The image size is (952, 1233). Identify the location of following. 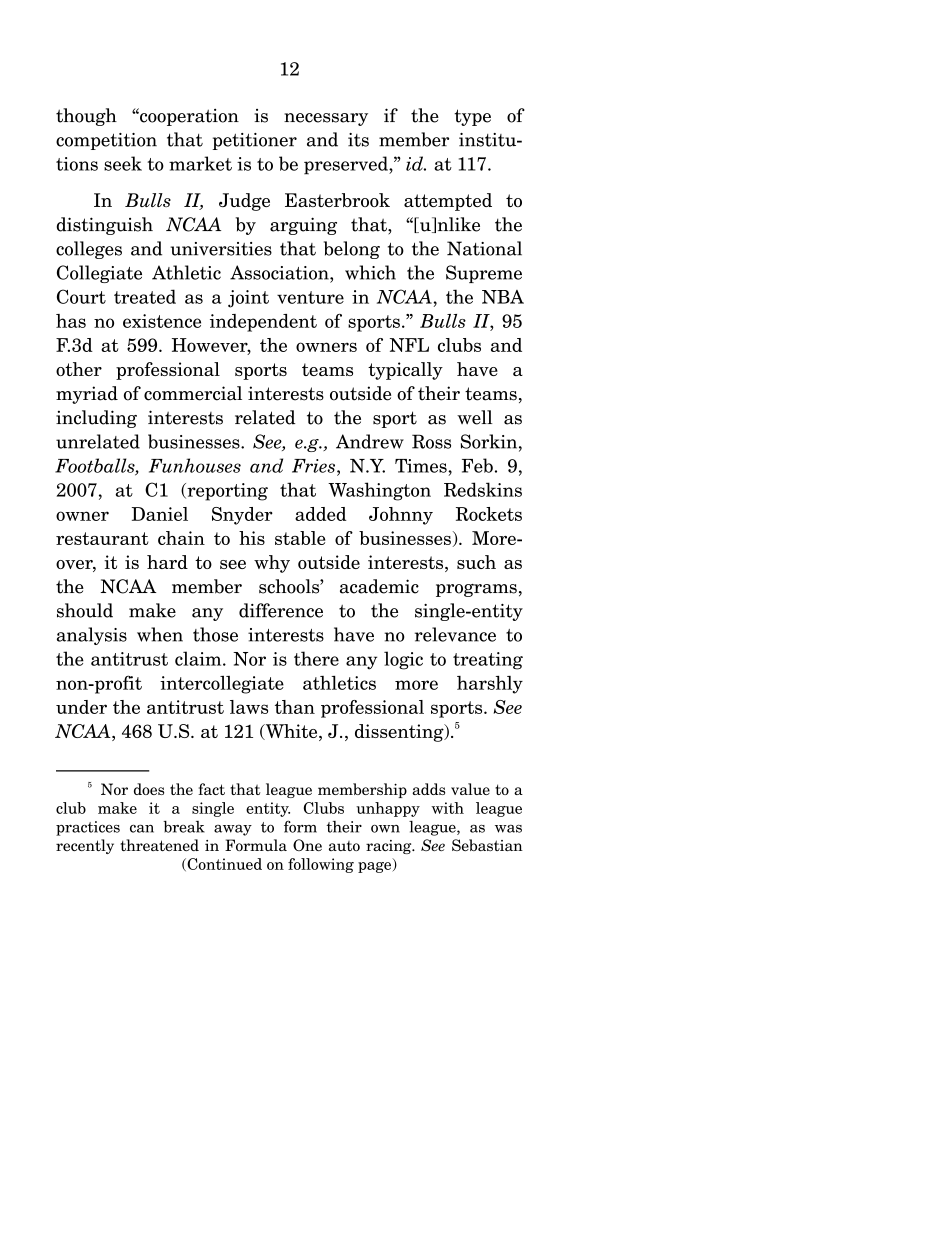
(321, 865).
